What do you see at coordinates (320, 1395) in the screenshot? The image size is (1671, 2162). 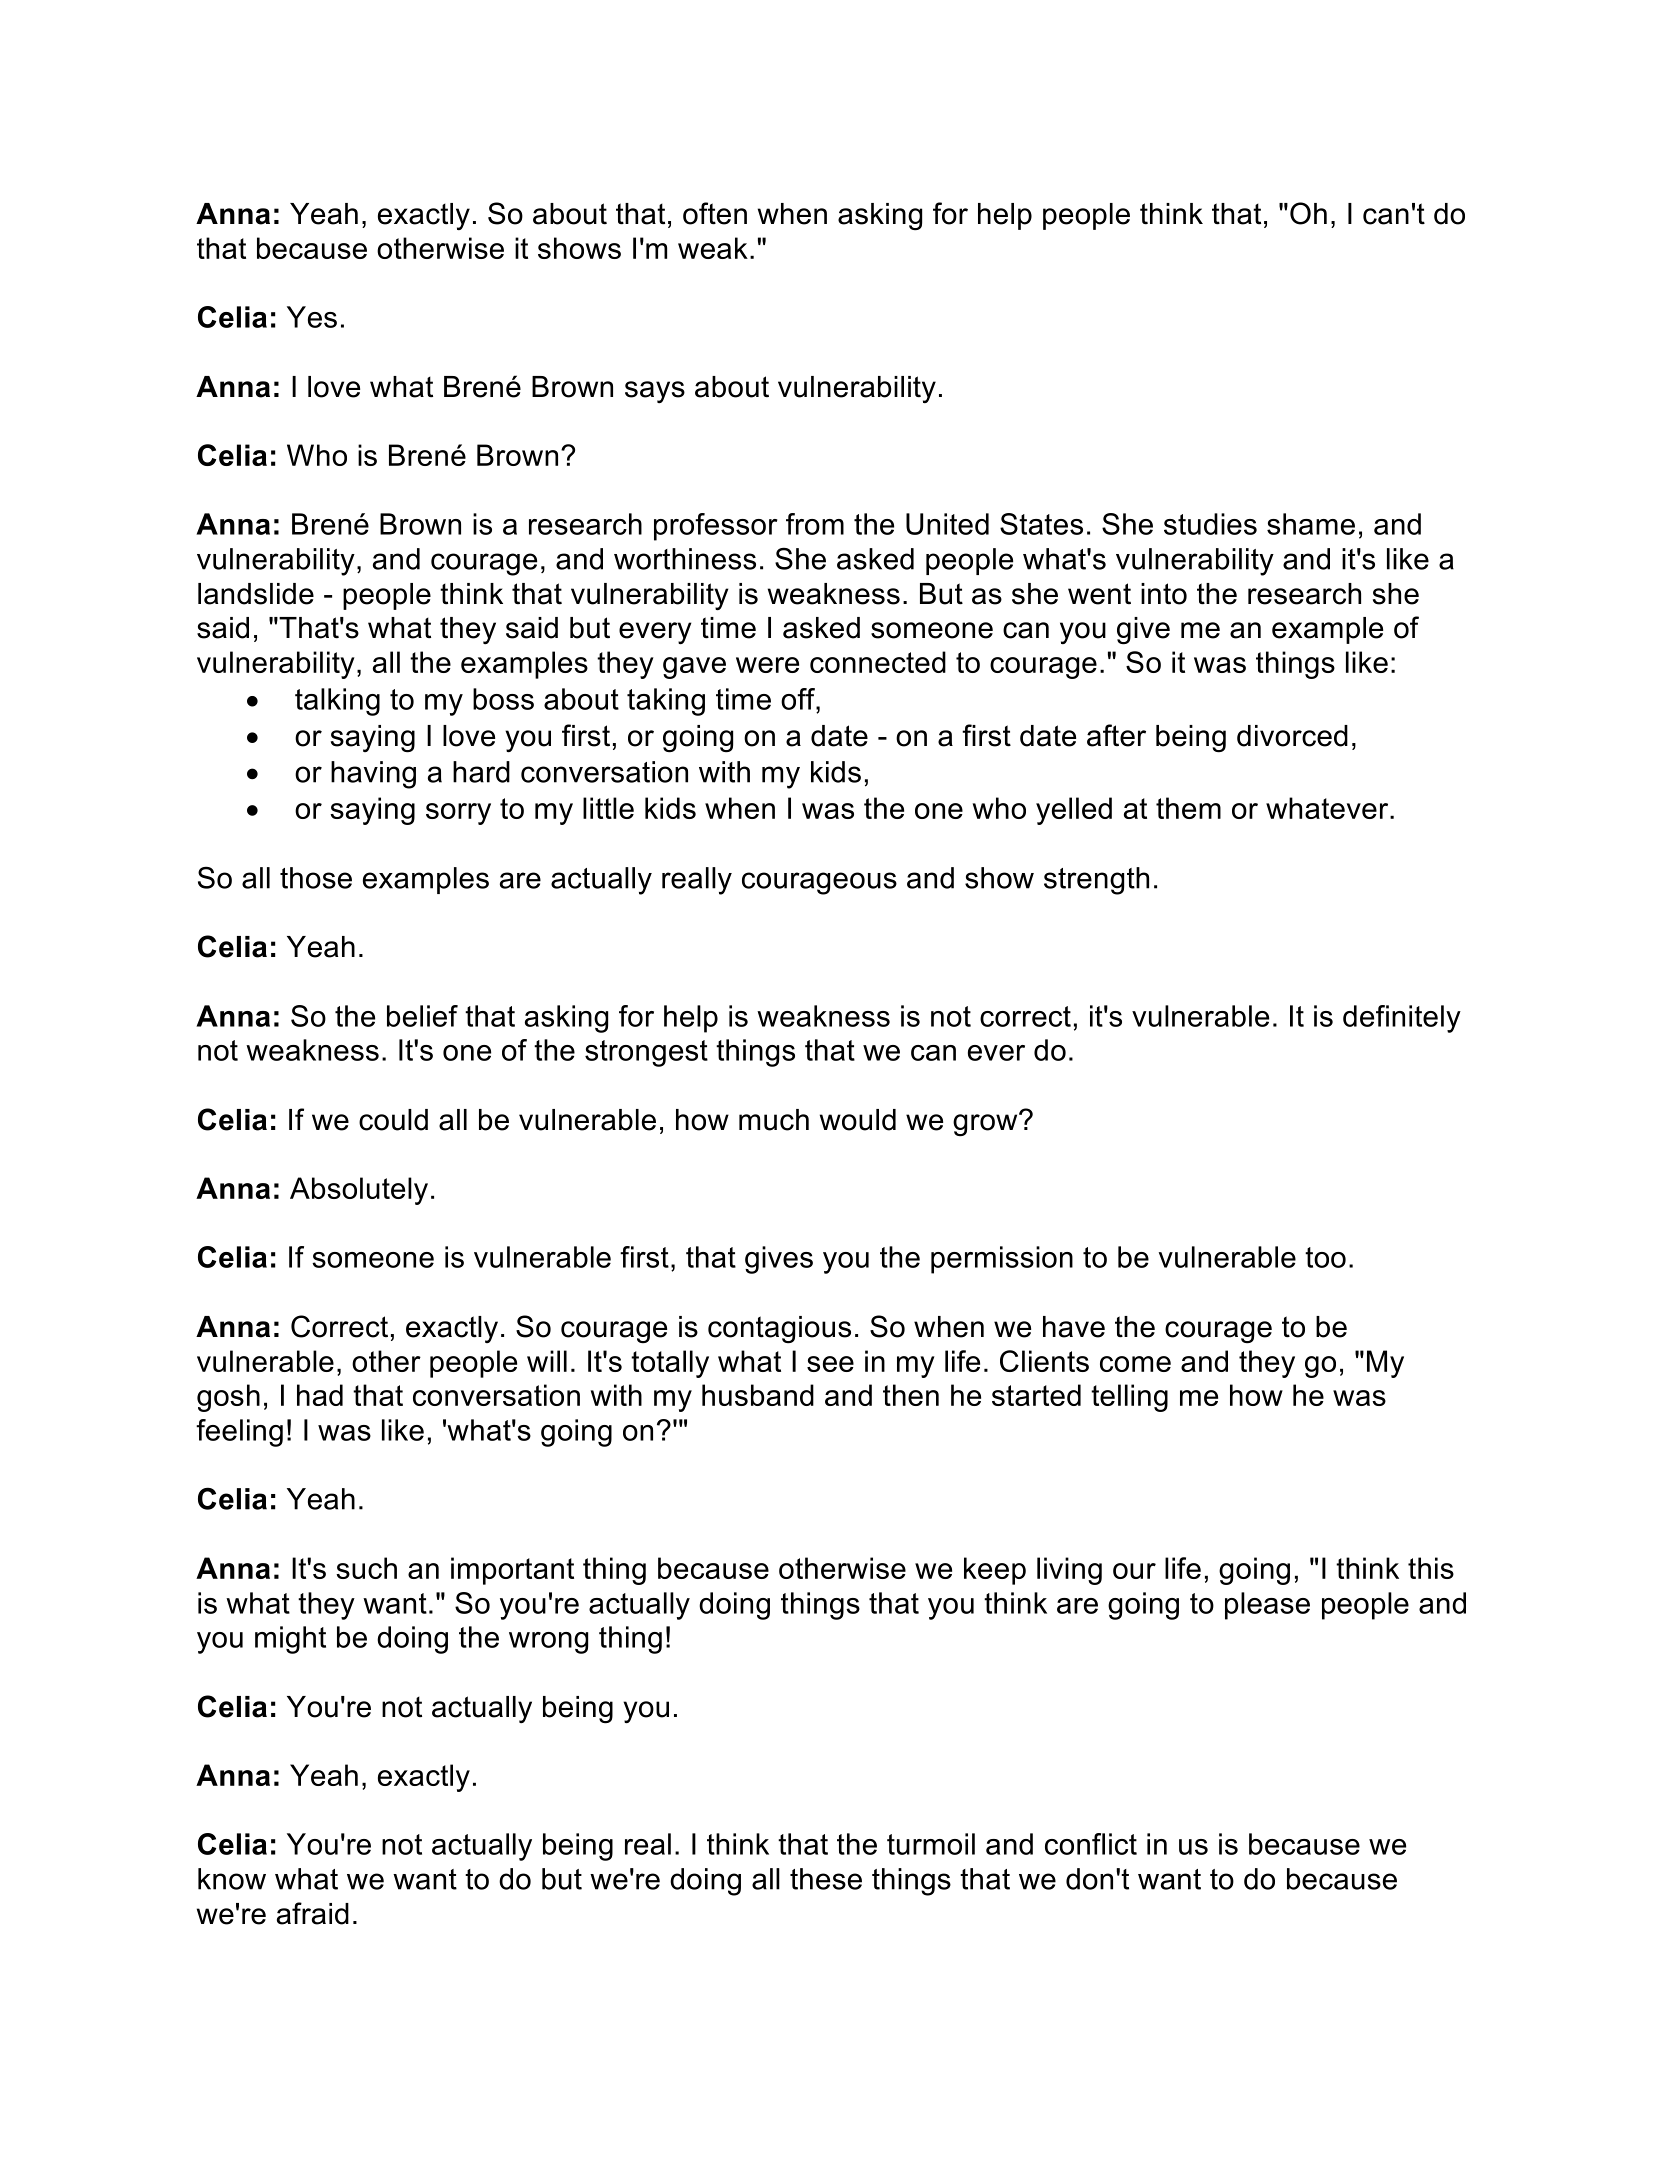 I see `had` at bounding box center [320, 1395].
